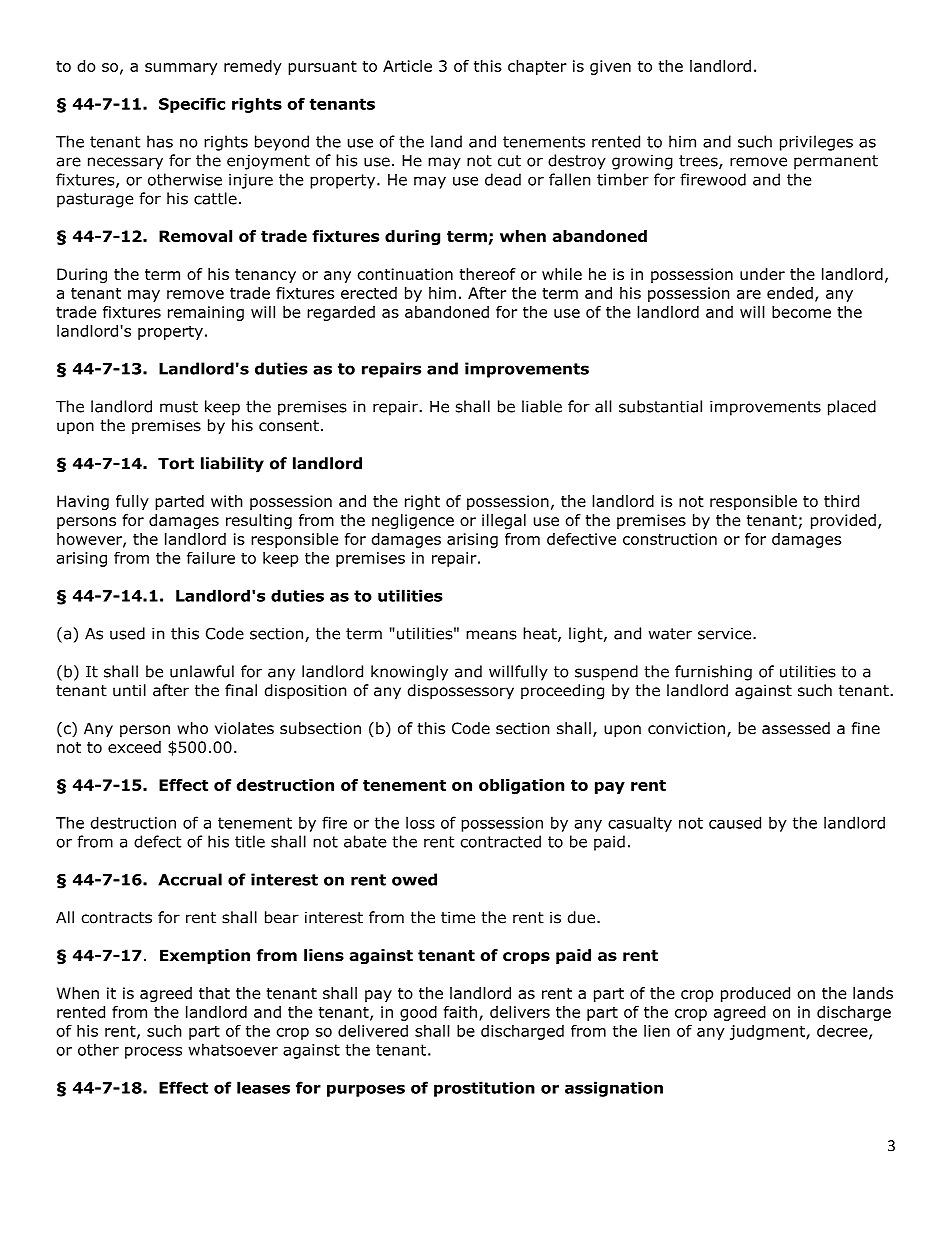 This image has width=952, height=1233. I want to click on Specific, so click(192, 105).
